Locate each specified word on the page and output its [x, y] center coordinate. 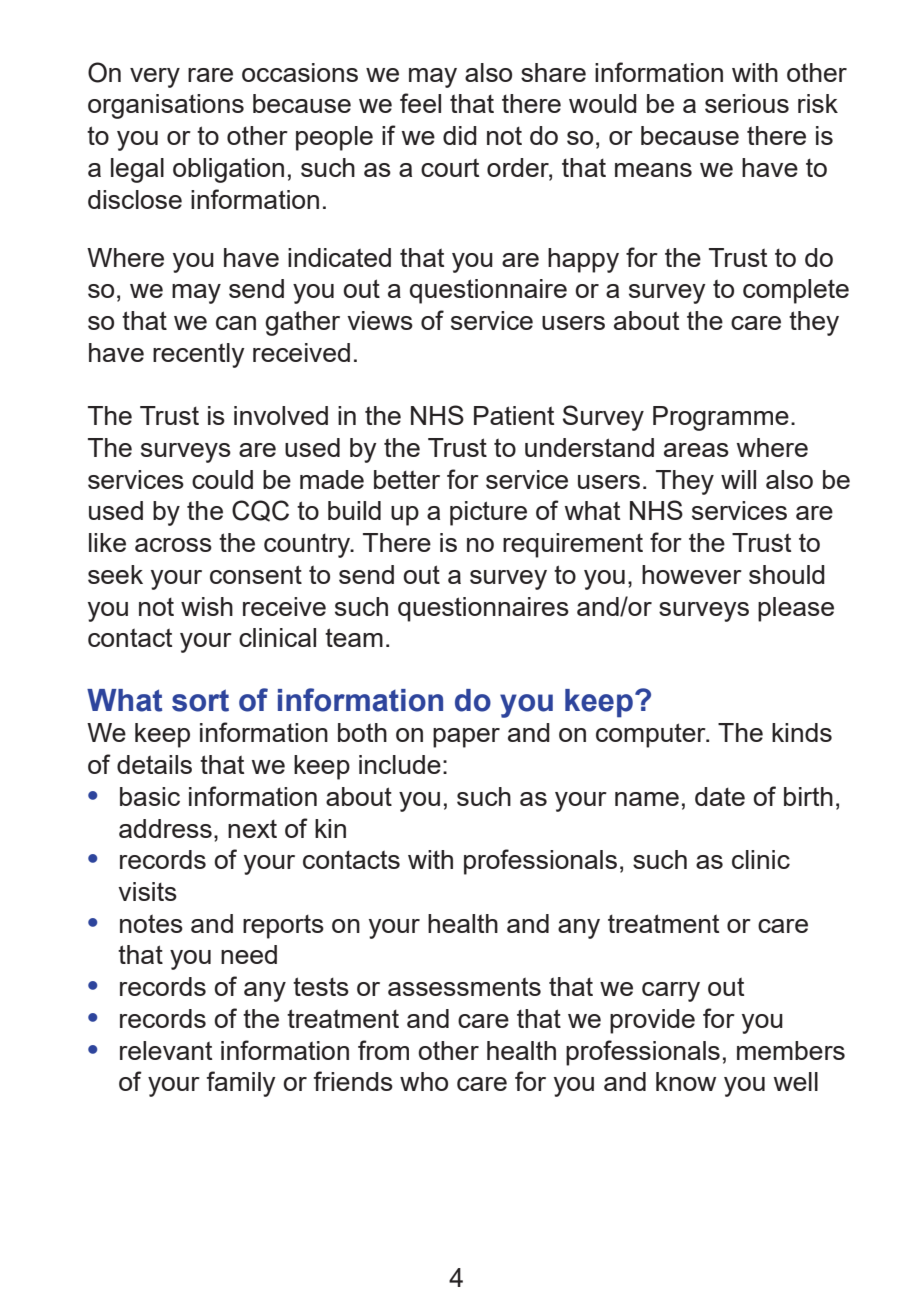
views [380, 320]
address [165, 828]
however [692, 574]
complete [796, 291]
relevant [166, 1050]
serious [747, 103]
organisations [166, 106]
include [400, 764]
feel [420, 103]
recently [199, 355]
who [424, 1081]
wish [207, 606]
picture [488, 513]
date [720, 796]
